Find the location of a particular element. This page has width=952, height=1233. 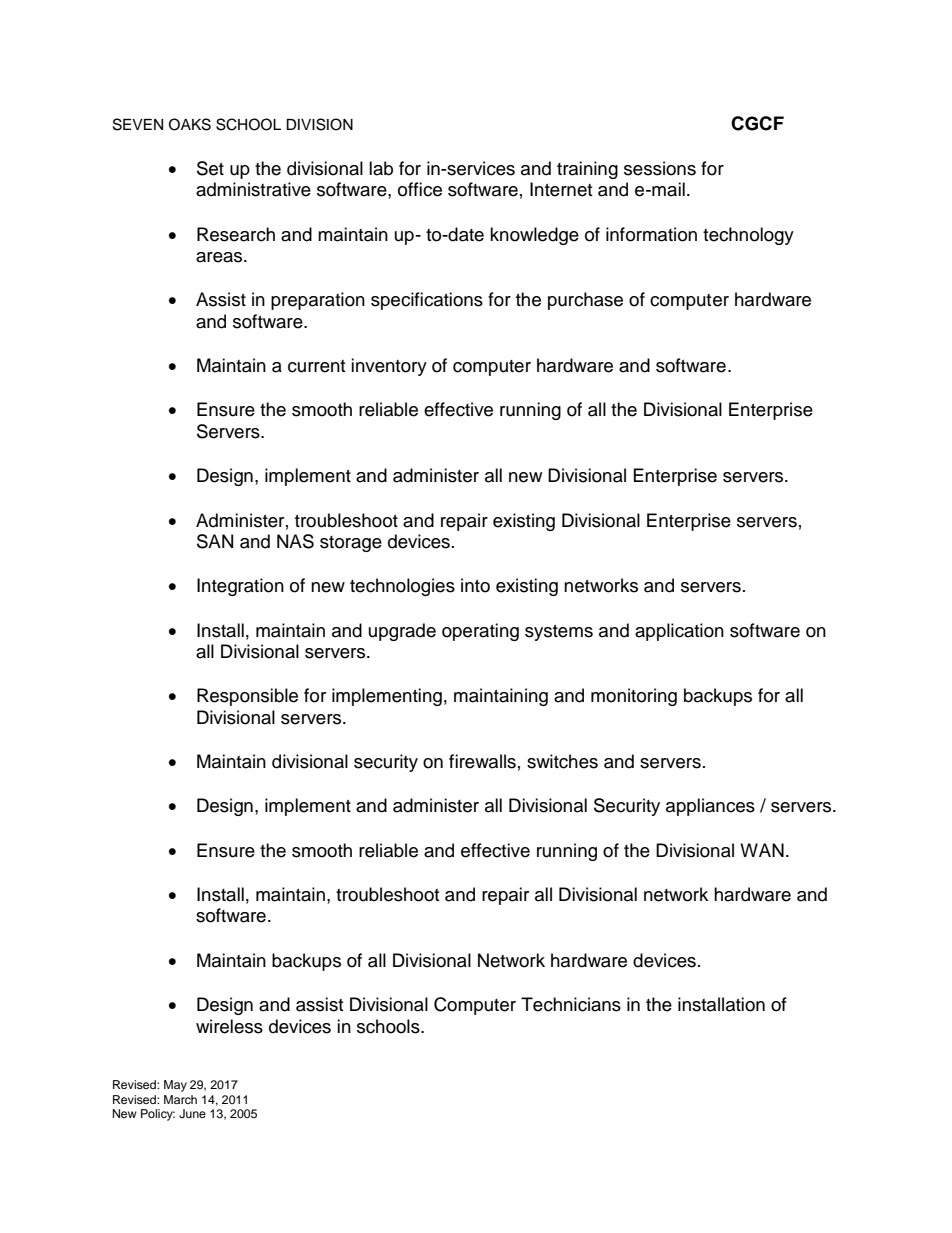

Integration is located at coordinates (240, 587).
